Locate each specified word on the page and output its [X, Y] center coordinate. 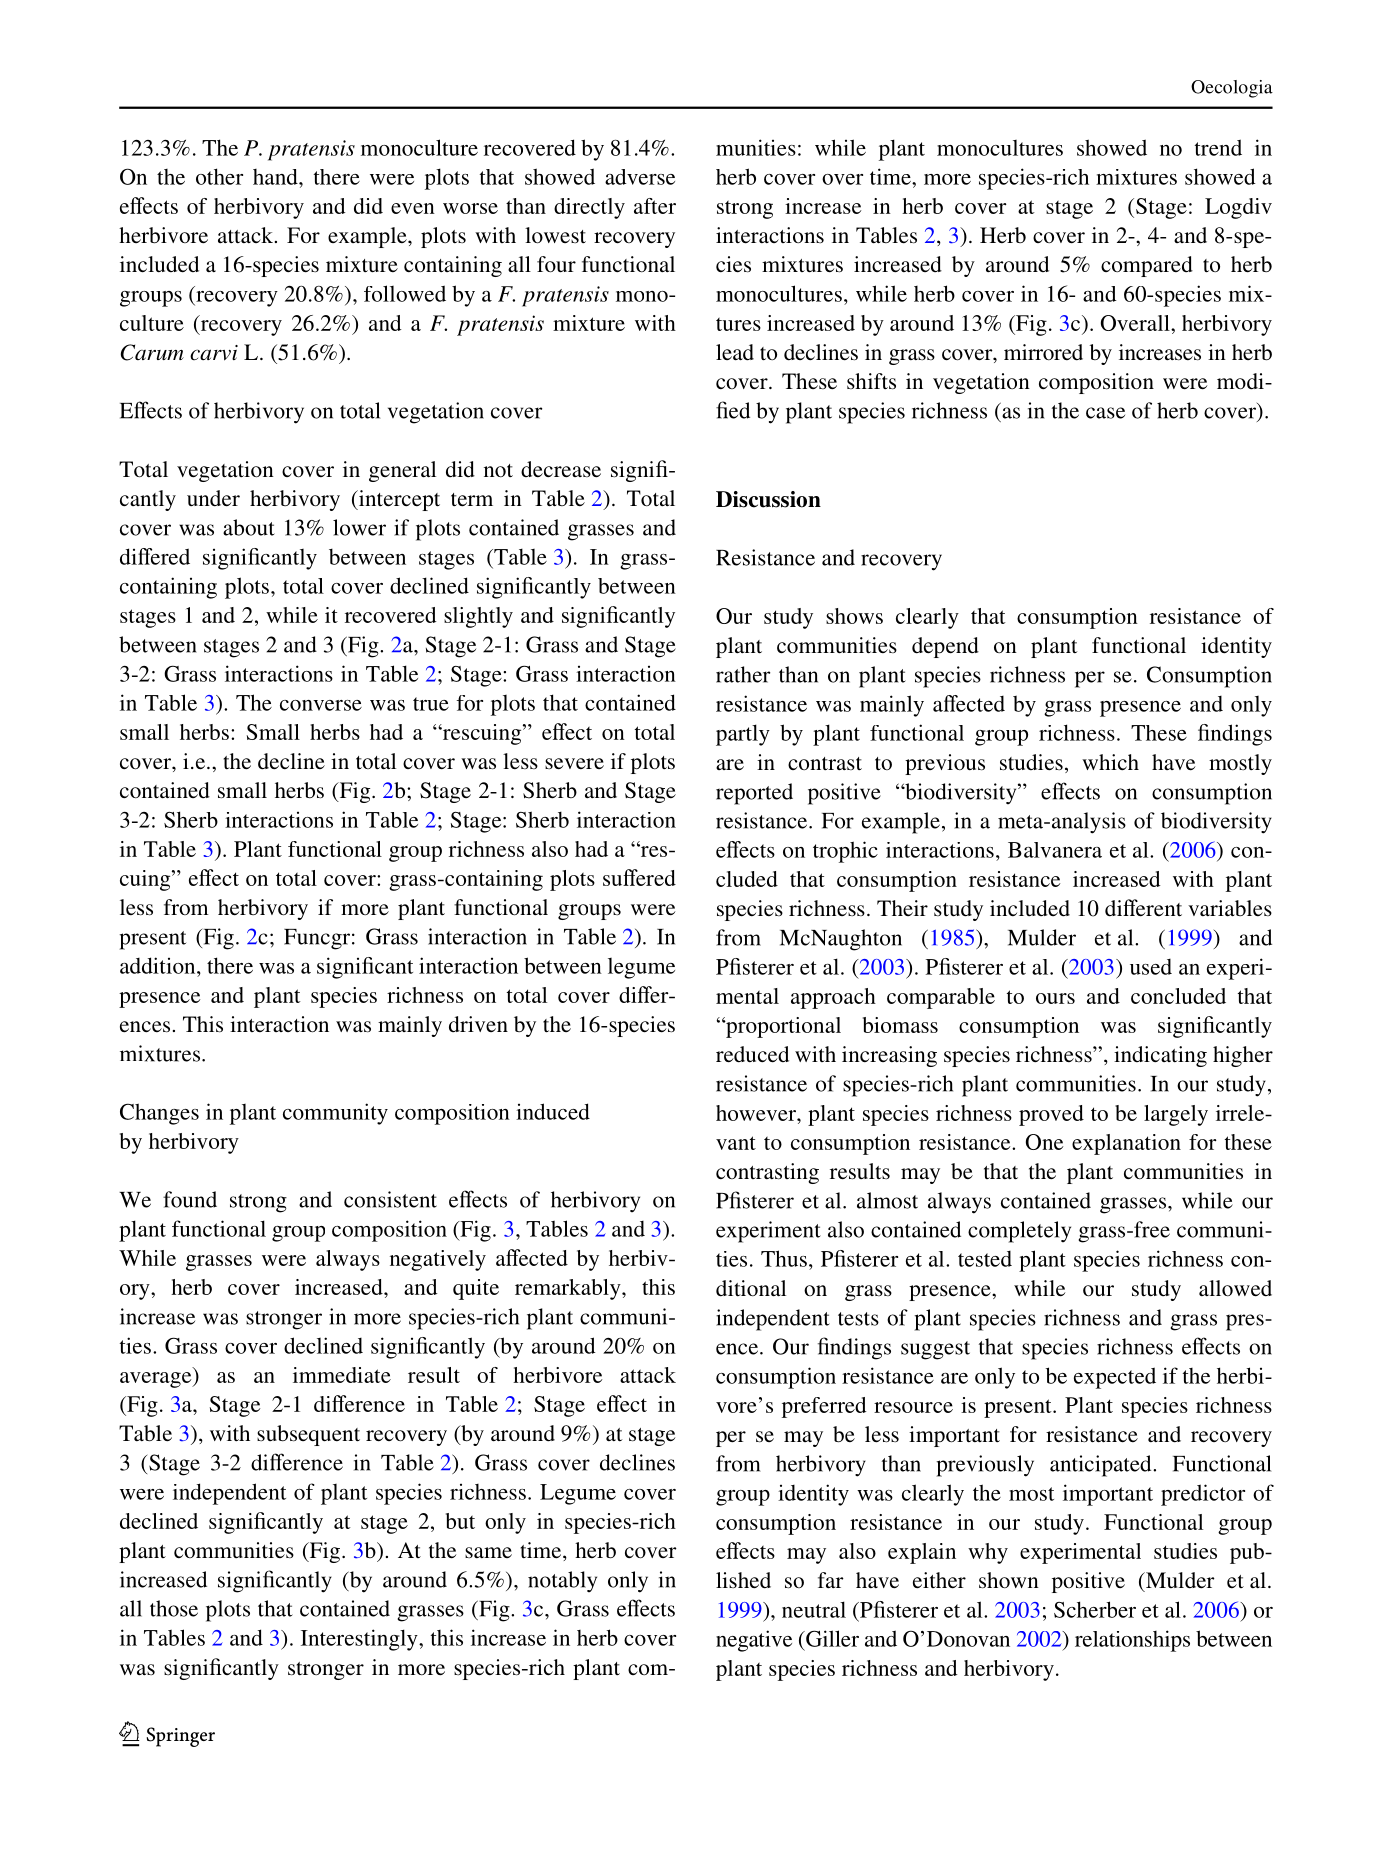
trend [1218, 147]
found [190, 1199]
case [1105, 413]
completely [1019, 1232]
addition [159, 965]
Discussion [768, 499]
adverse [640, 177]
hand [276, 177]
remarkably [569, 1289]
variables [1230, 908]
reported [754, 794]
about [249, 527]
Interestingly [360, 1640]
